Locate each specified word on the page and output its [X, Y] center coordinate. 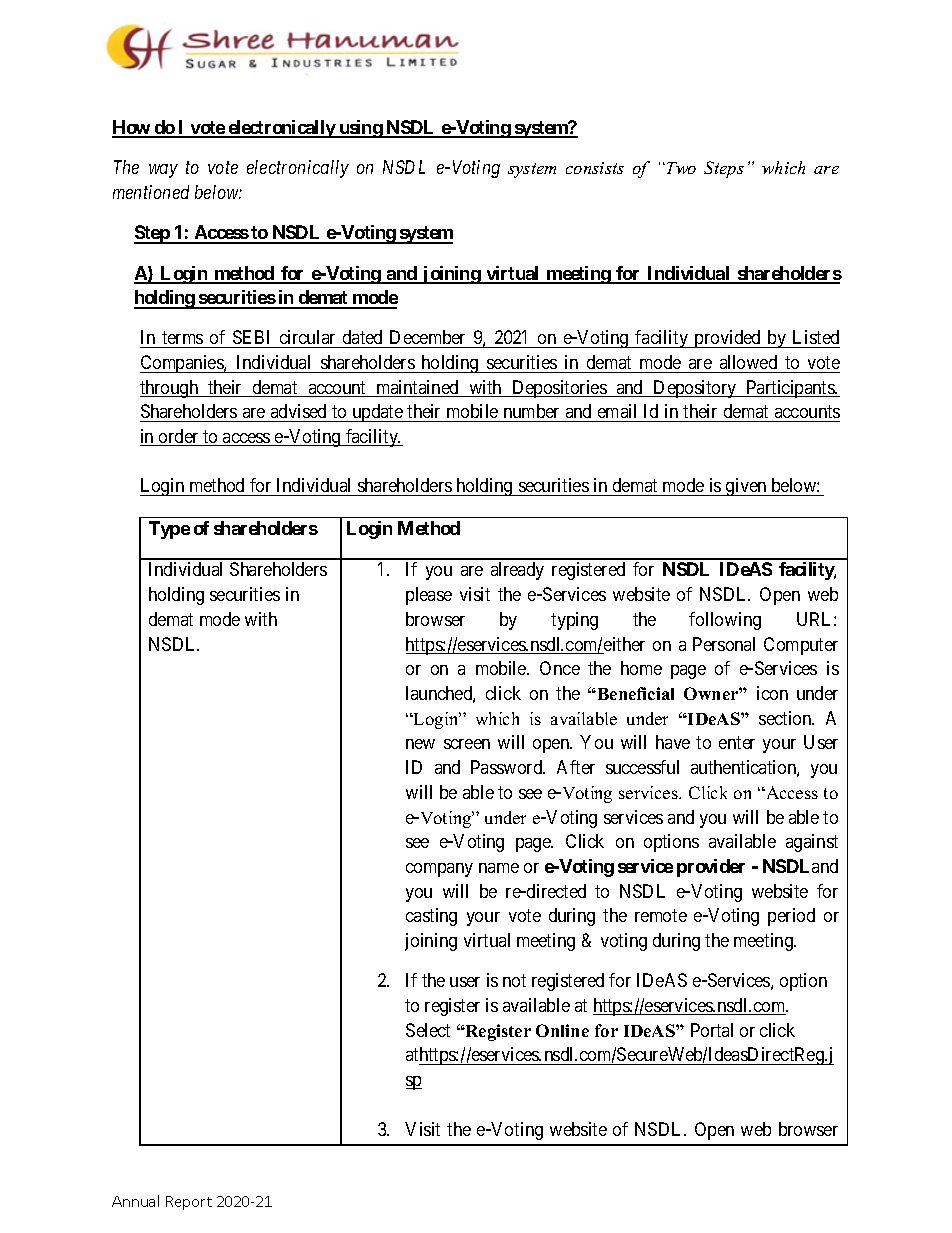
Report [189, 1203]
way [163, 171]
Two [681, 168]
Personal [724, 644]
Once [560, 668]
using [360, 129]
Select [428, 1030]
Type [169, 530]
